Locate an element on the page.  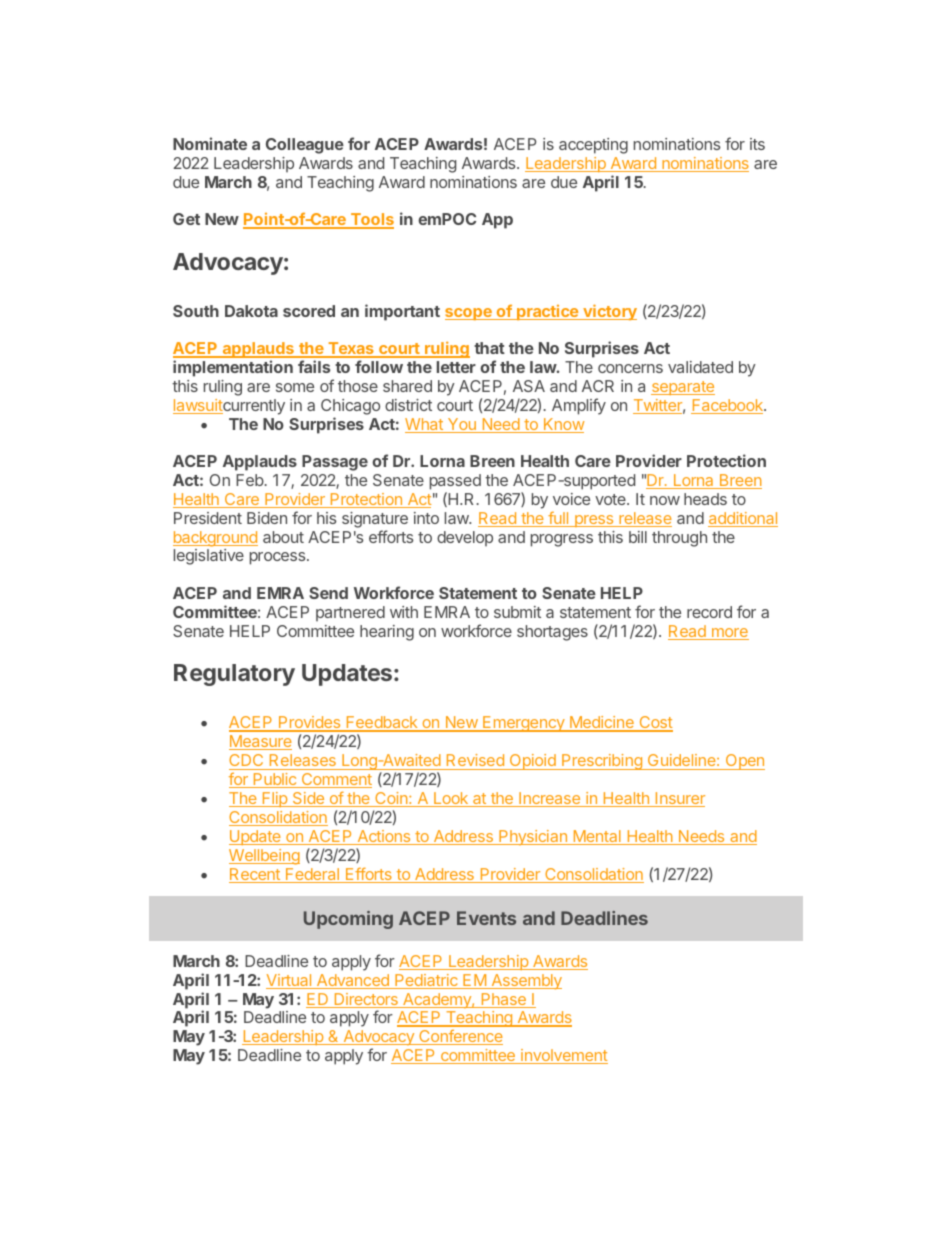
Conference is located at coordinates (460, 1037).
